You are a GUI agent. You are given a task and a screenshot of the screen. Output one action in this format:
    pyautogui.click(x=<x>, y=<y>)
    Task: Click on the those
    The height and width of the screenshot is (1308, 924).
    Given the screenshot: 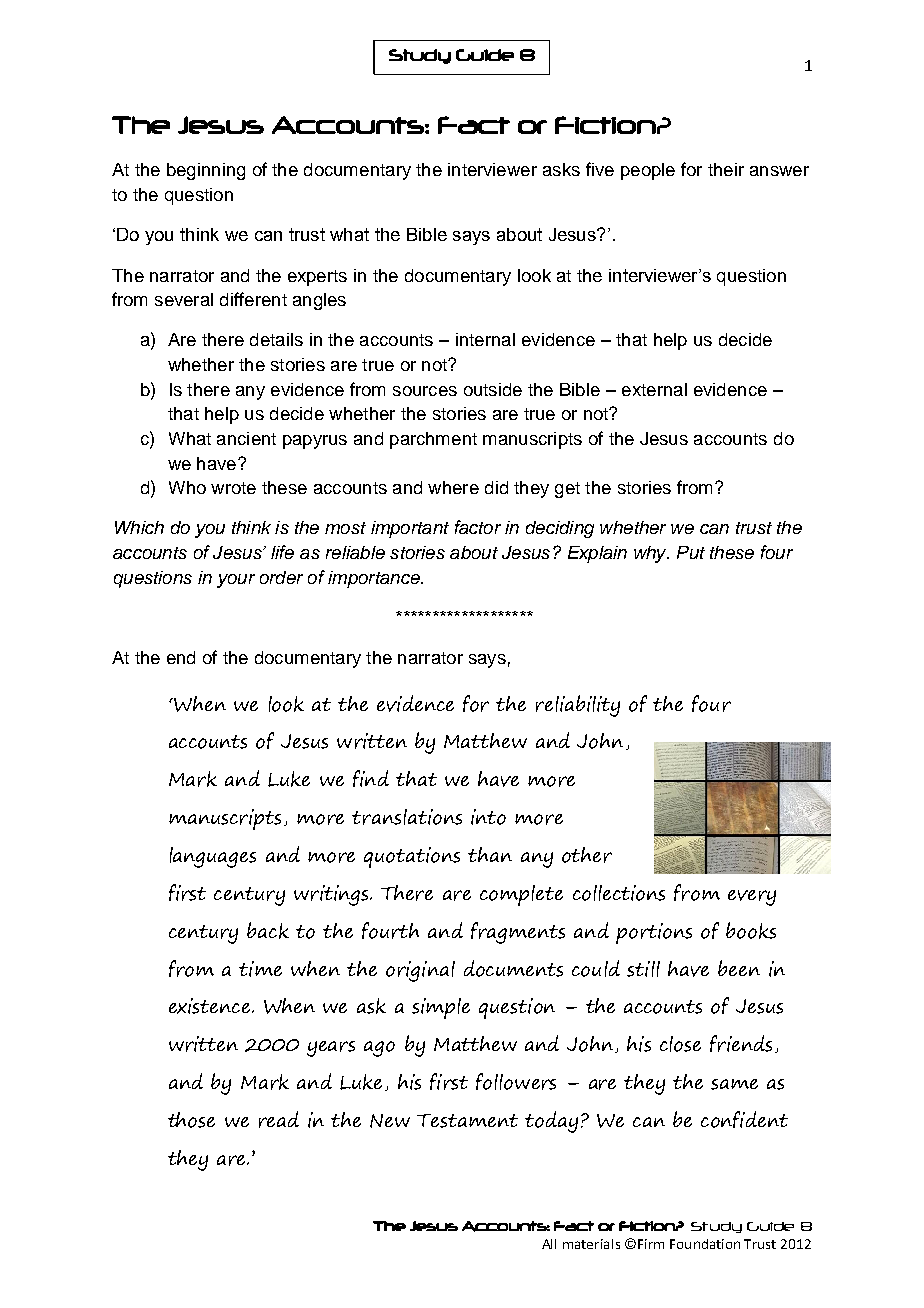 What is the action you would take?
    pyautogui.click(x=191, y=1120)
